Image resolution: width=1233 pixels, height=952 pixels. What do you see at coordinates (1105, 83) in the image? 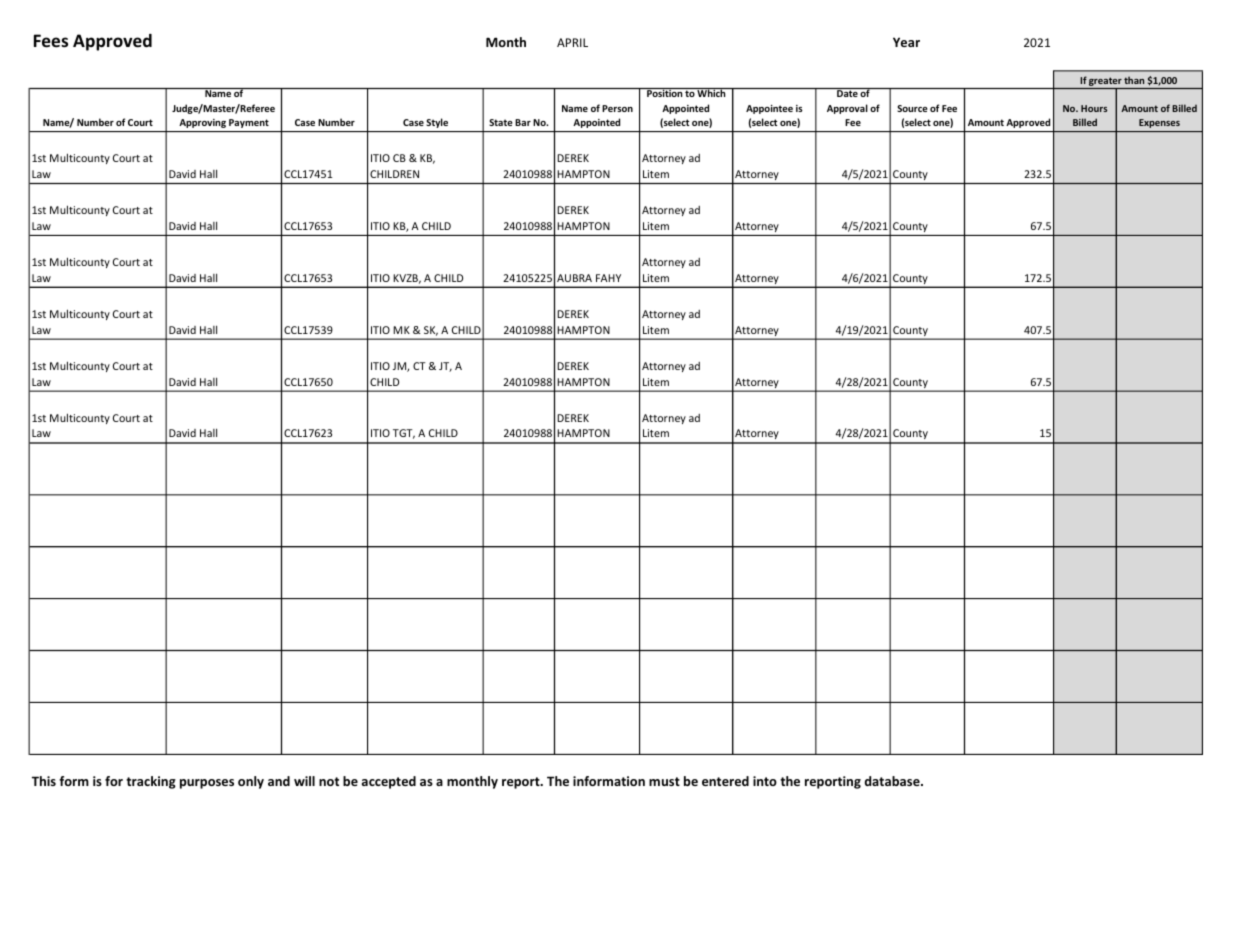
I see `greater` at bounding box center [1105, 83].
